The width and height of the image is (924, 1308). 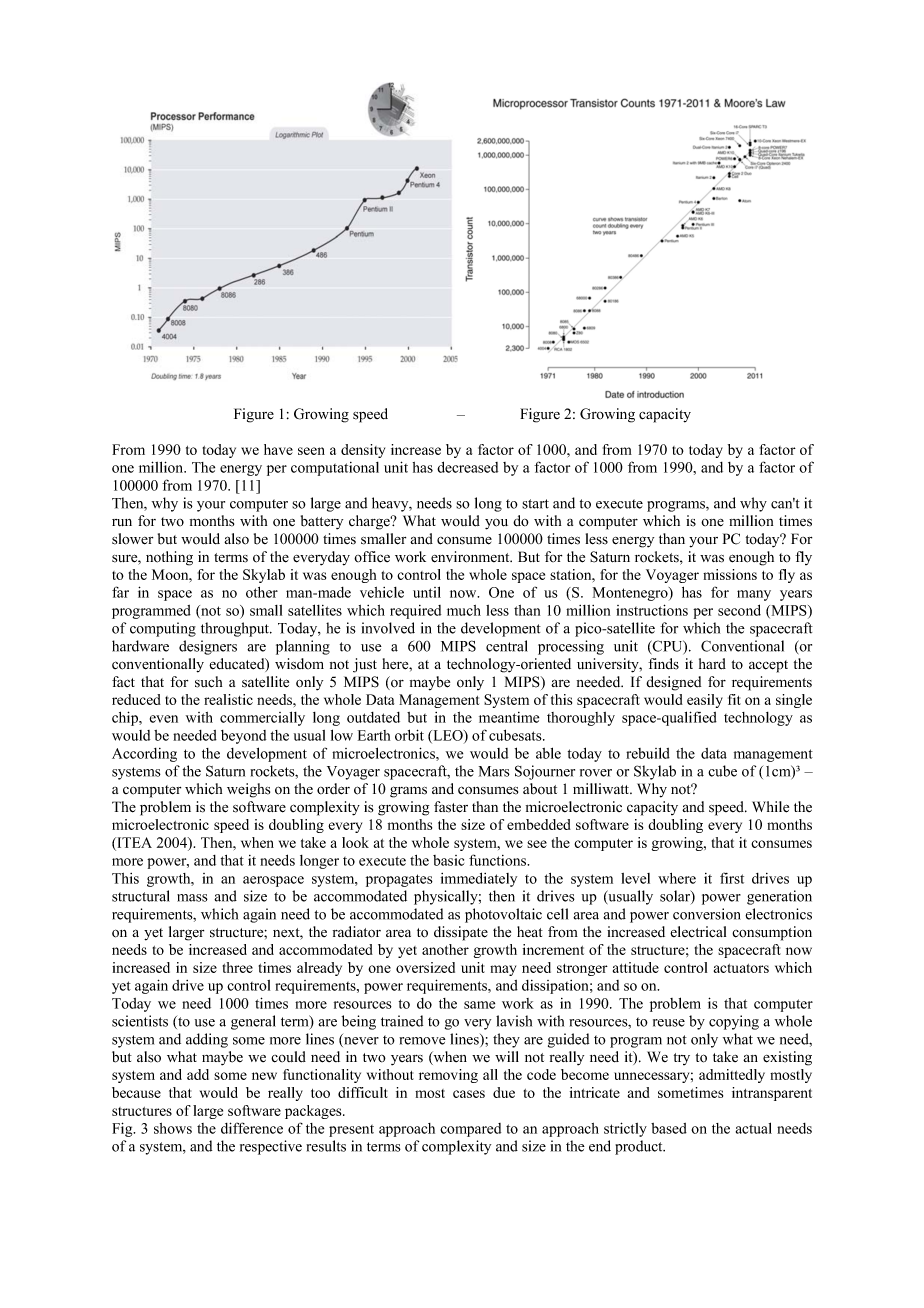 What do you see at coordinates (470, 1130) in the image?
I see `compared` at bounding box center [470, 1130].
